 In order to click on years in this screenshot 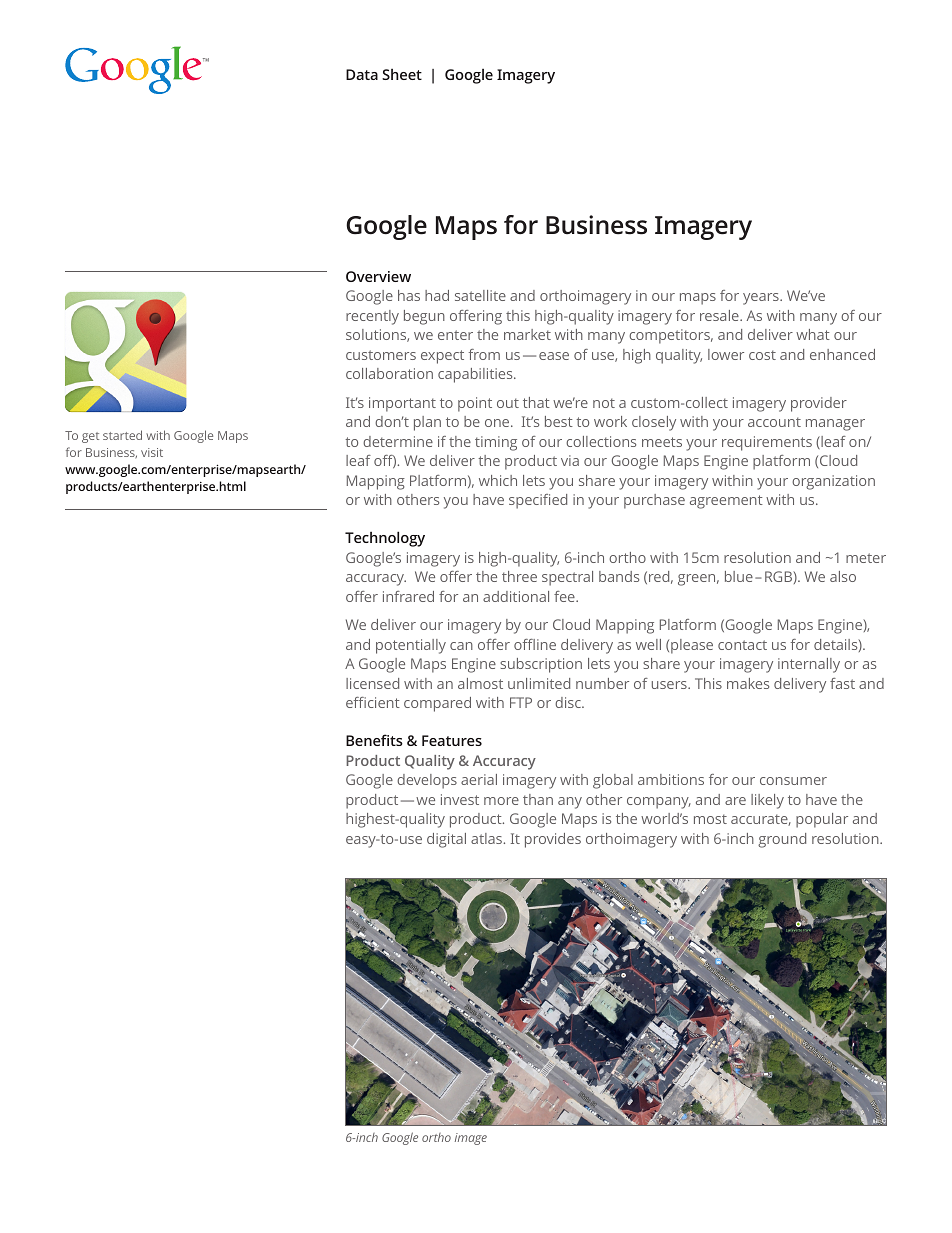, I will do `click(762, 299)`.
